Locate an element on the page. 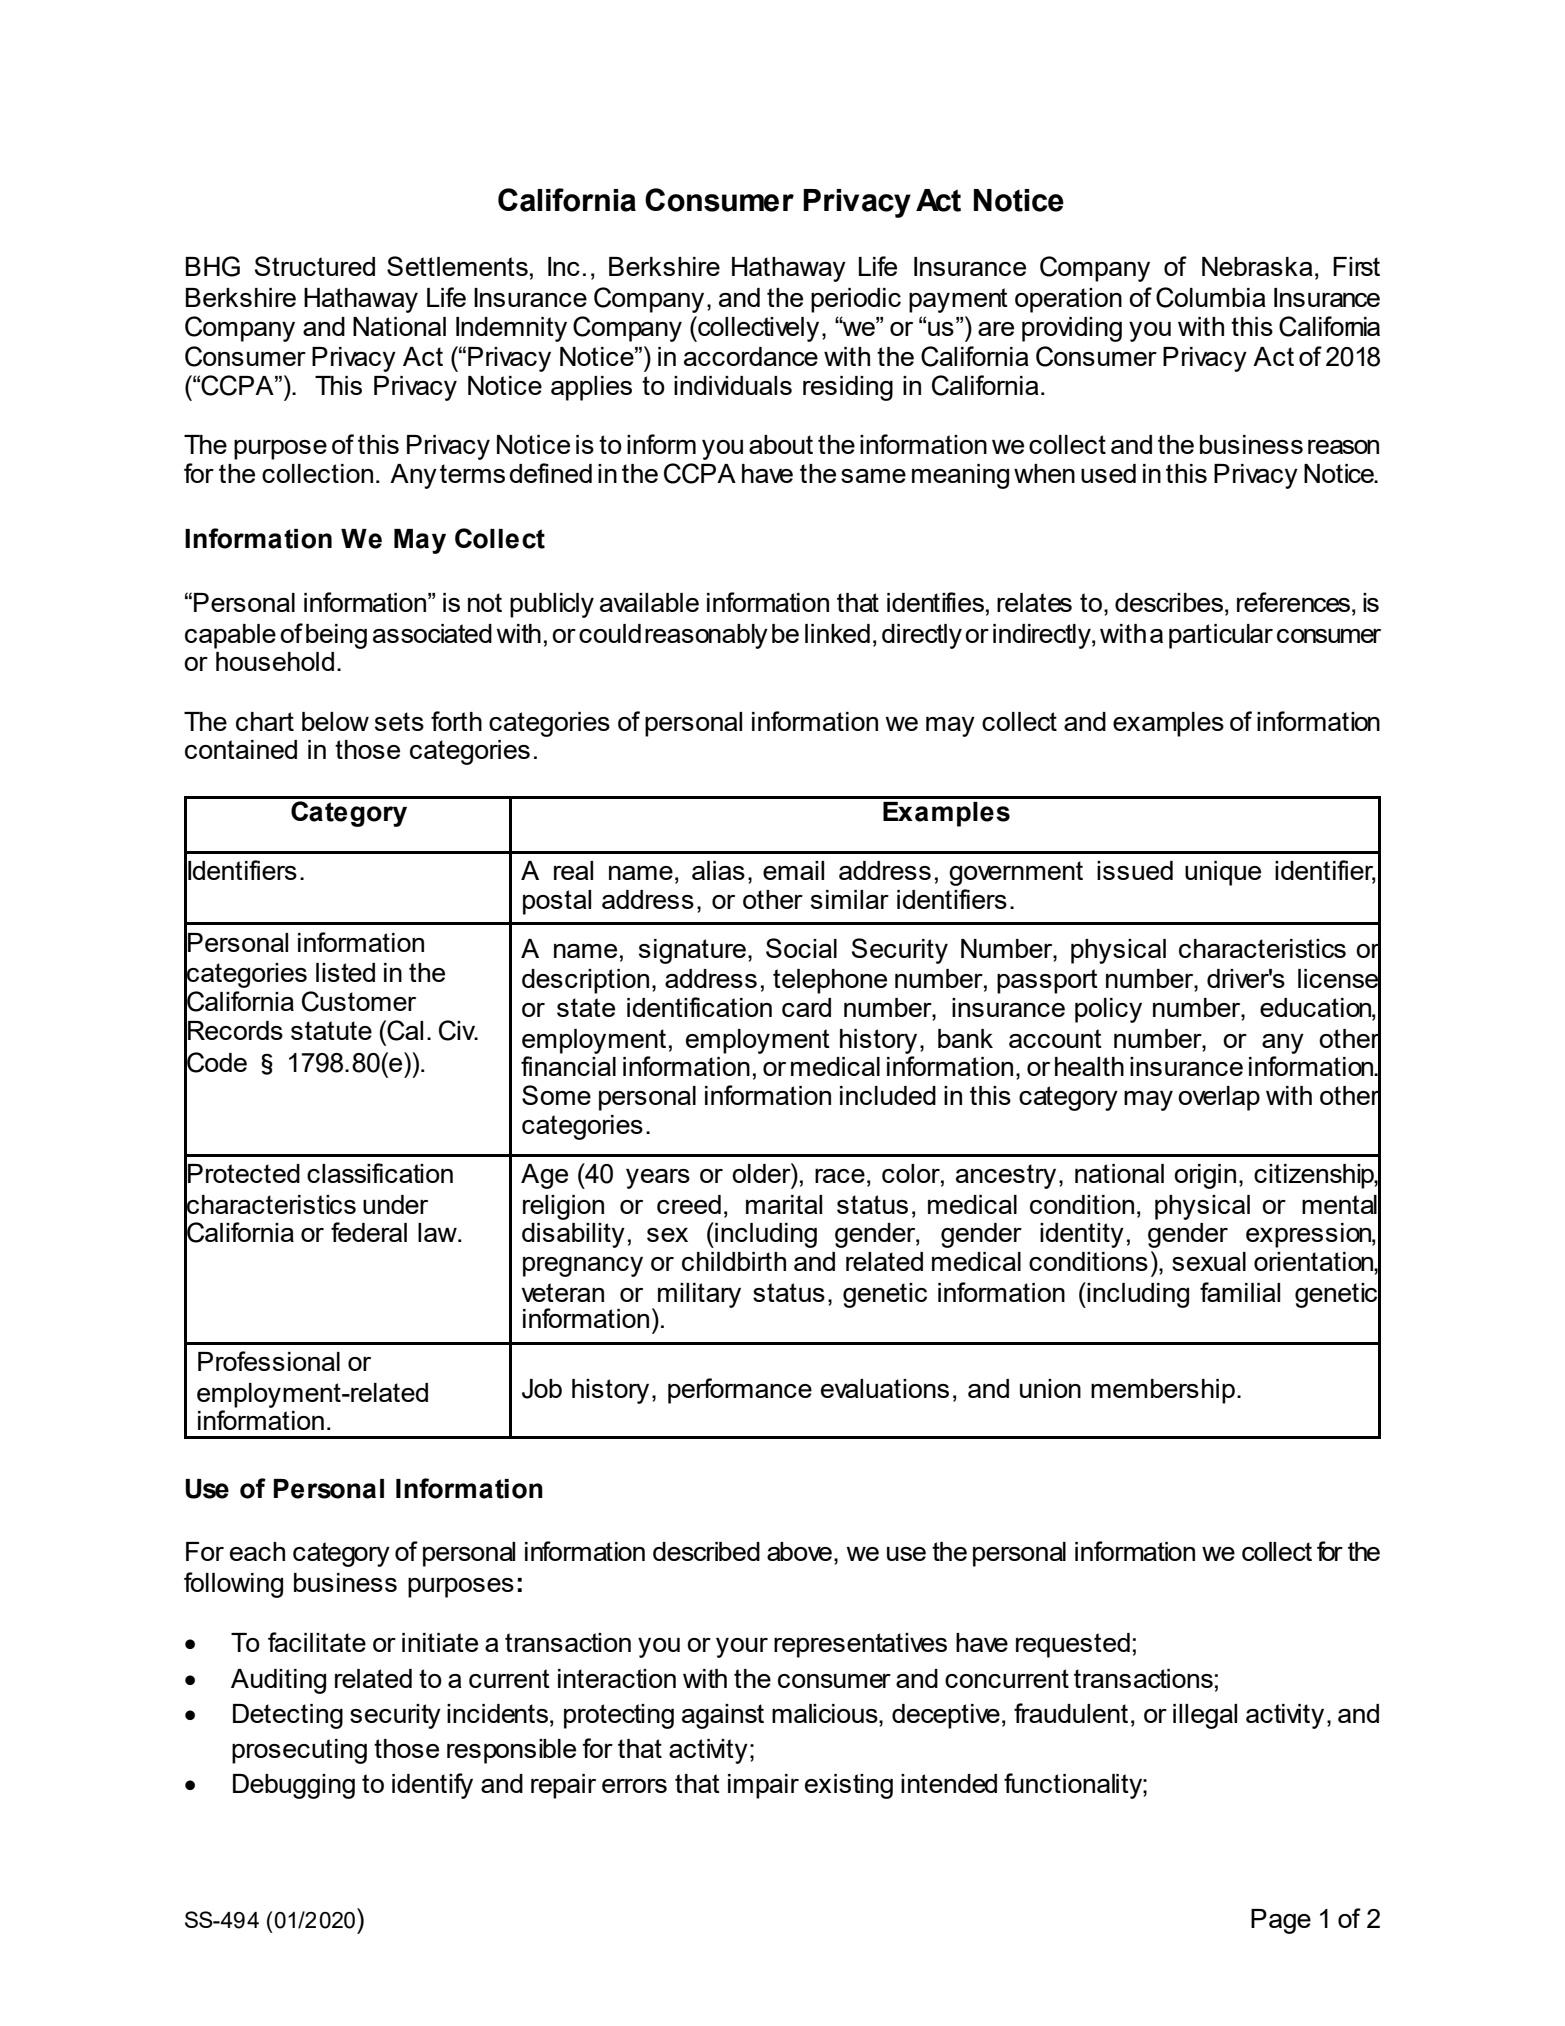 The image size is (1565, 2026). listed is located at coordinates (345, 972).
